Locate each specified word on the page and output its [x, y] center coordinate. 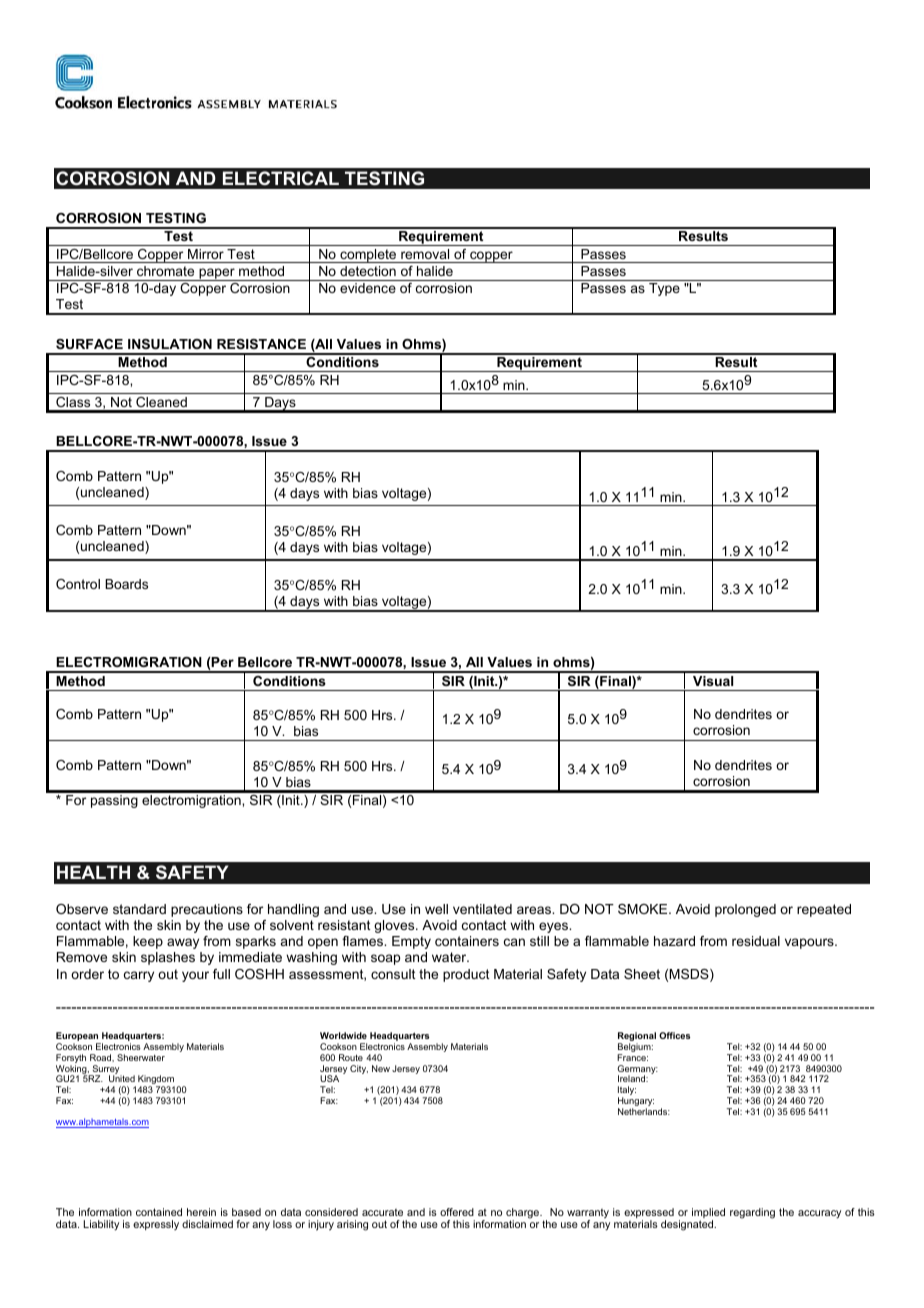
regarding [752, 1213]
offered [457, 1212]
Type [664, 289]
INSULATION [170, 344]
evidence [368, 288]
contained [159, 1212]
